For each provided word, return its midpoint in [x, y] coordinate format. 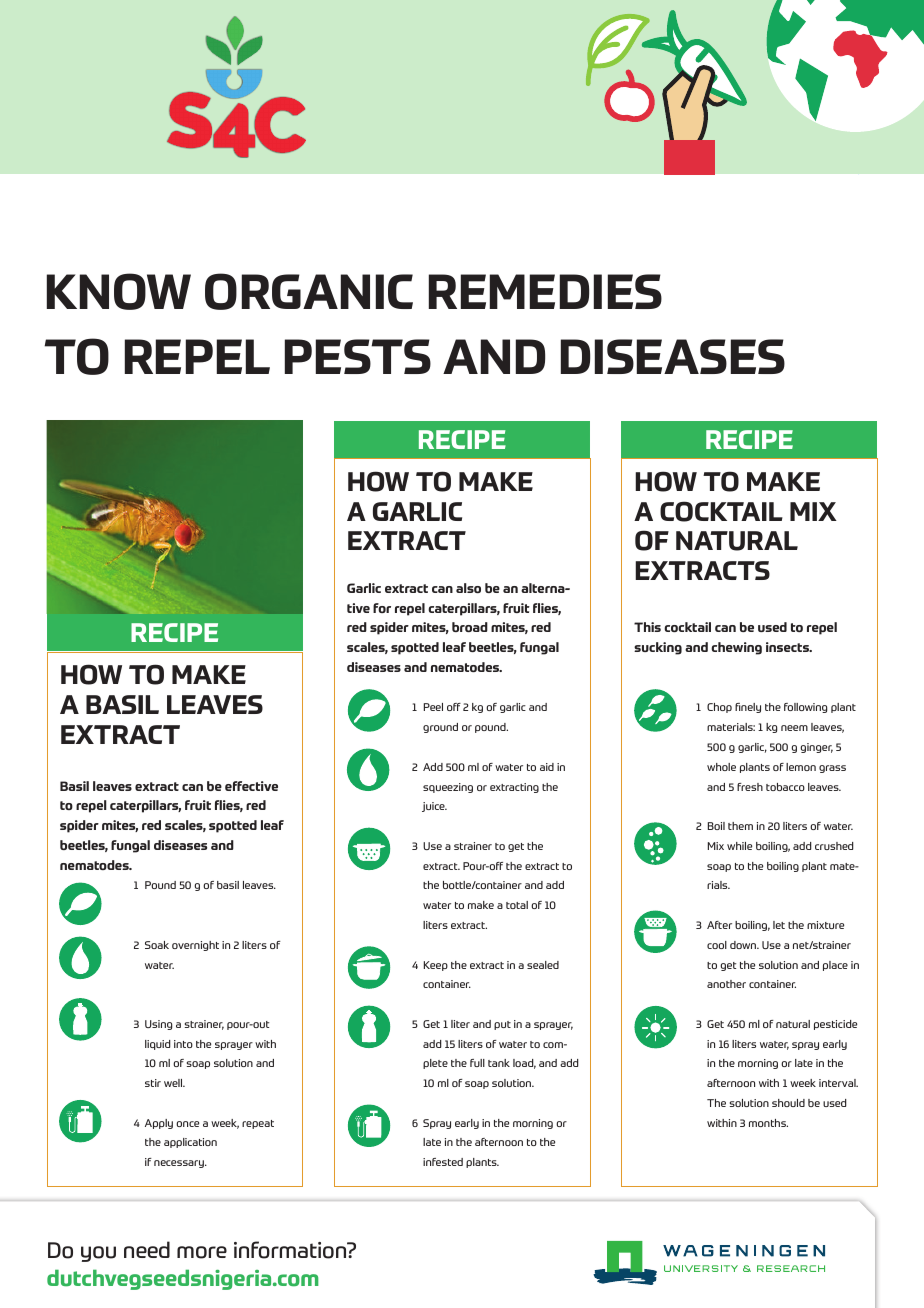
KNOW [119, 291]
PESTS [358, 356]
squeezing [448, 788]
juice [434, 807]
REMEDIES [545, 291]
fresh [750, 787]
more [202, 1252]
